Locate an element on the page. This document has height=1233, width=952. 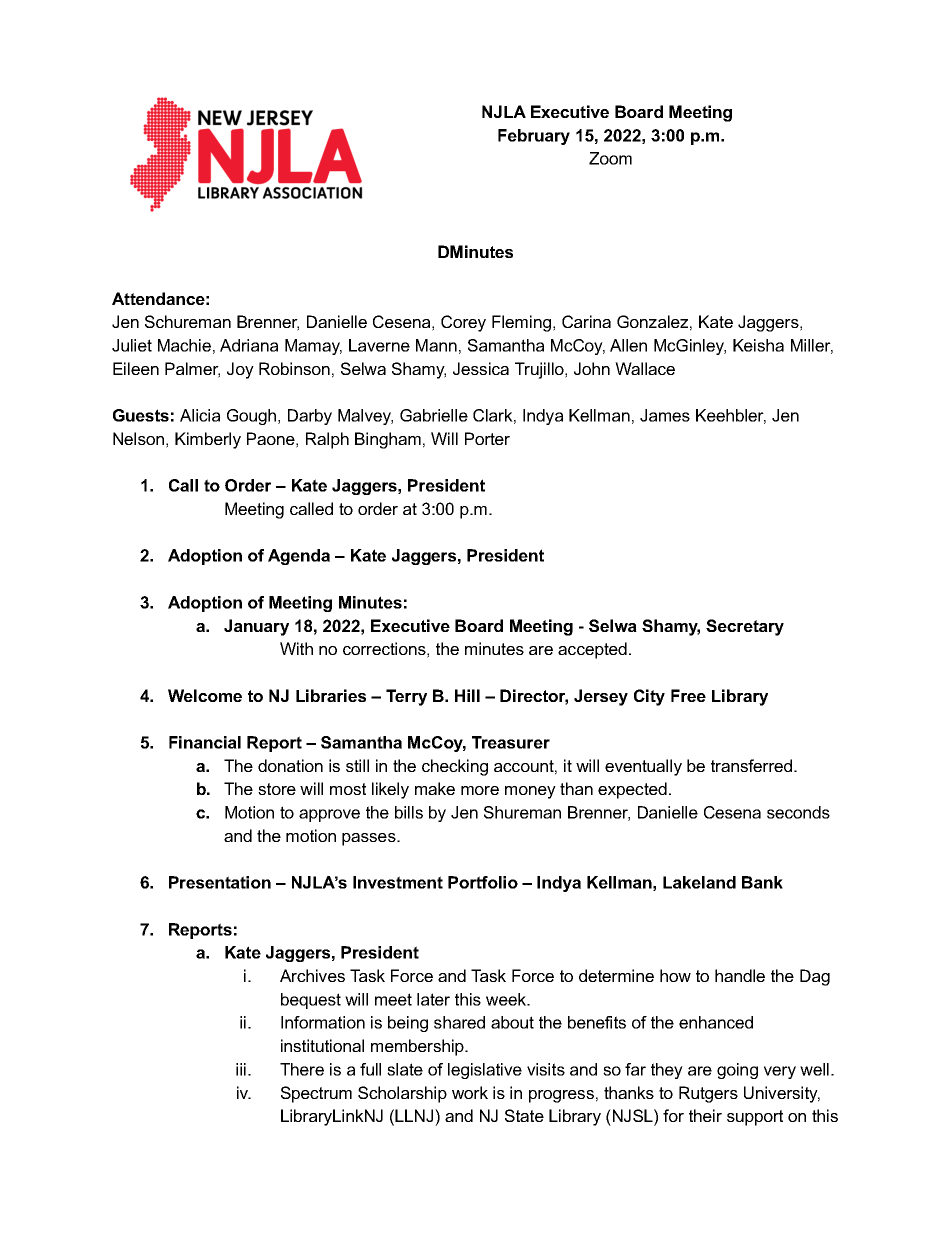
iii is located at coordinates (242, 1069).
